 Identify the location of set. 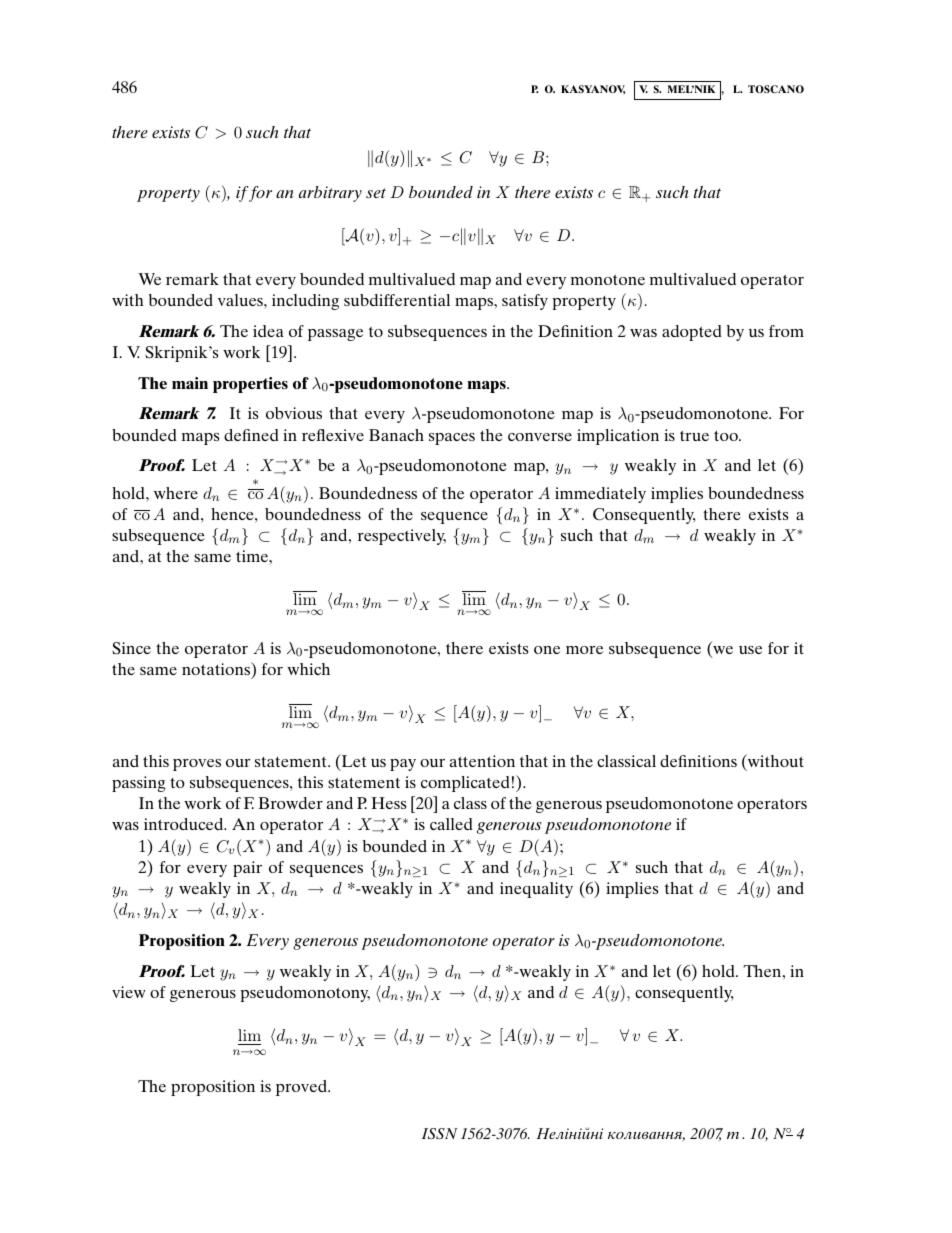
(376, 193).
